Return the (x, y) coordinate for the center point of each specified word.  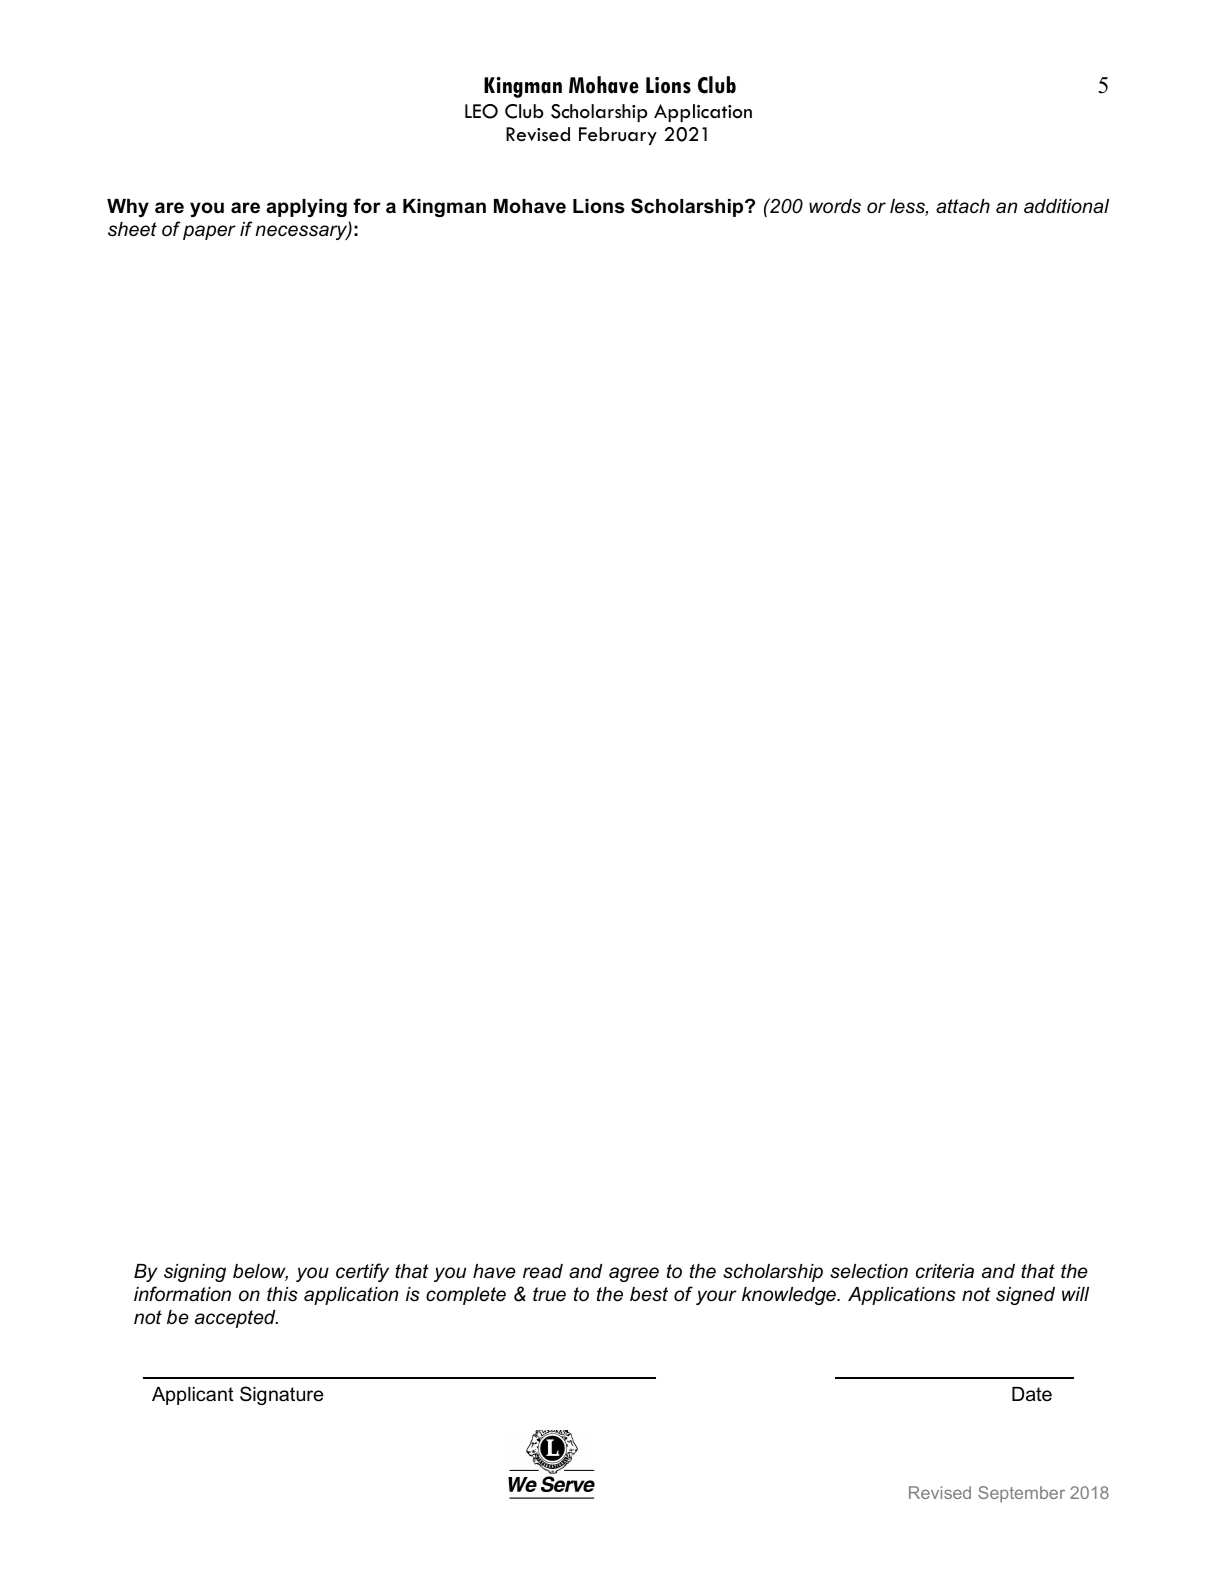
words (835, 206)
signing (195, 1273)
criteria (945, 1271)
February (618, 136)
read (543, 1271)
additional (1066, 206)
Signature (281, 1395)
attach (963, 206)
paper (209, 232)
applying (306, 208)
